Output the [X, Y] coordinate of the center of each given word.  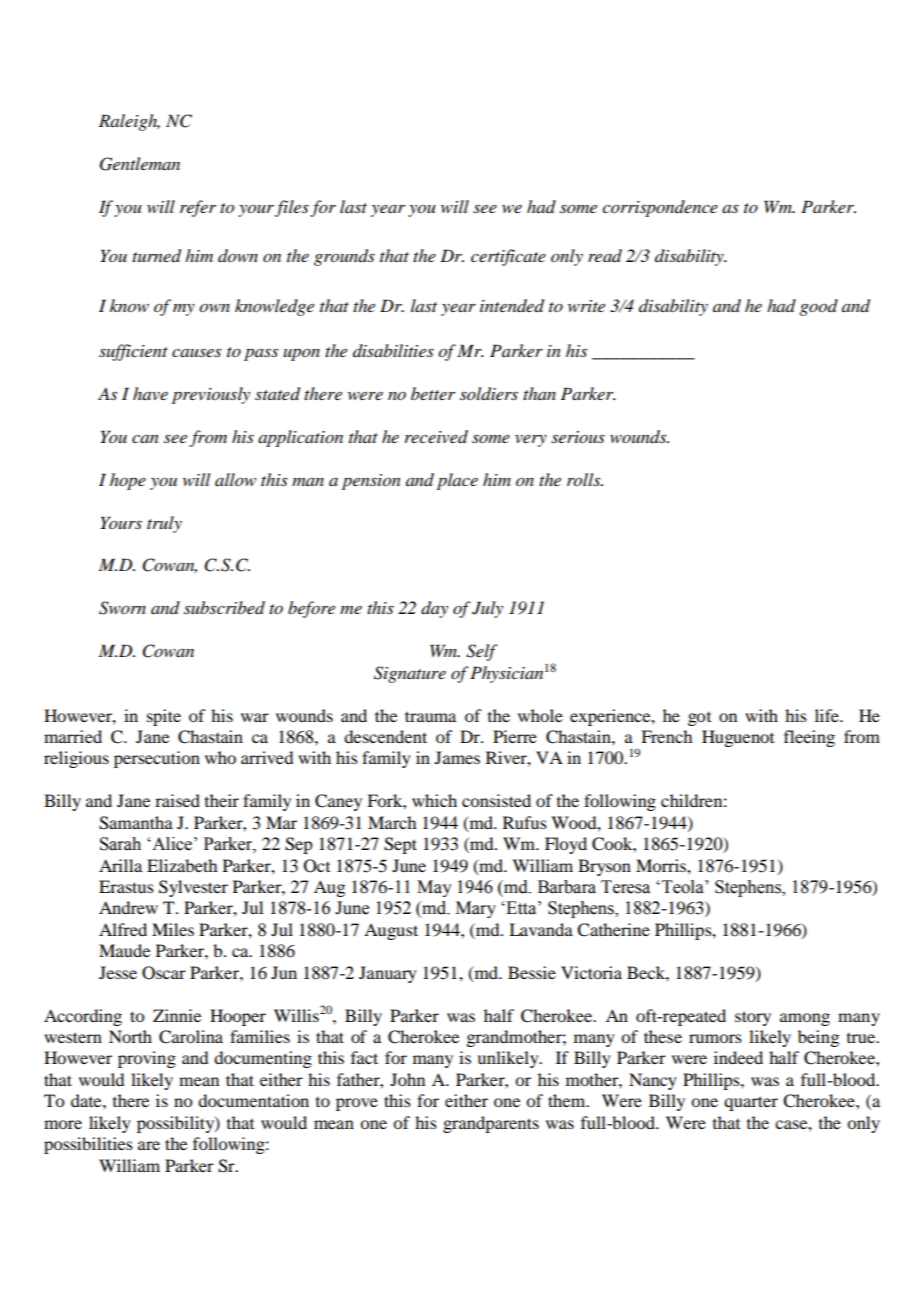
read [605, 256]
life [828, 715]
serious [578, 437]
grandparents [491, 1124]
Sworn [122, 608]
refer [198, 208]
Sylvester [193, 888]
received [436, 437]
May [434, 888]
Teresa [625, 887]
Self [482, 652]
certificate [508, 257]
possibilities [88, 1145]
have [150, 393]
